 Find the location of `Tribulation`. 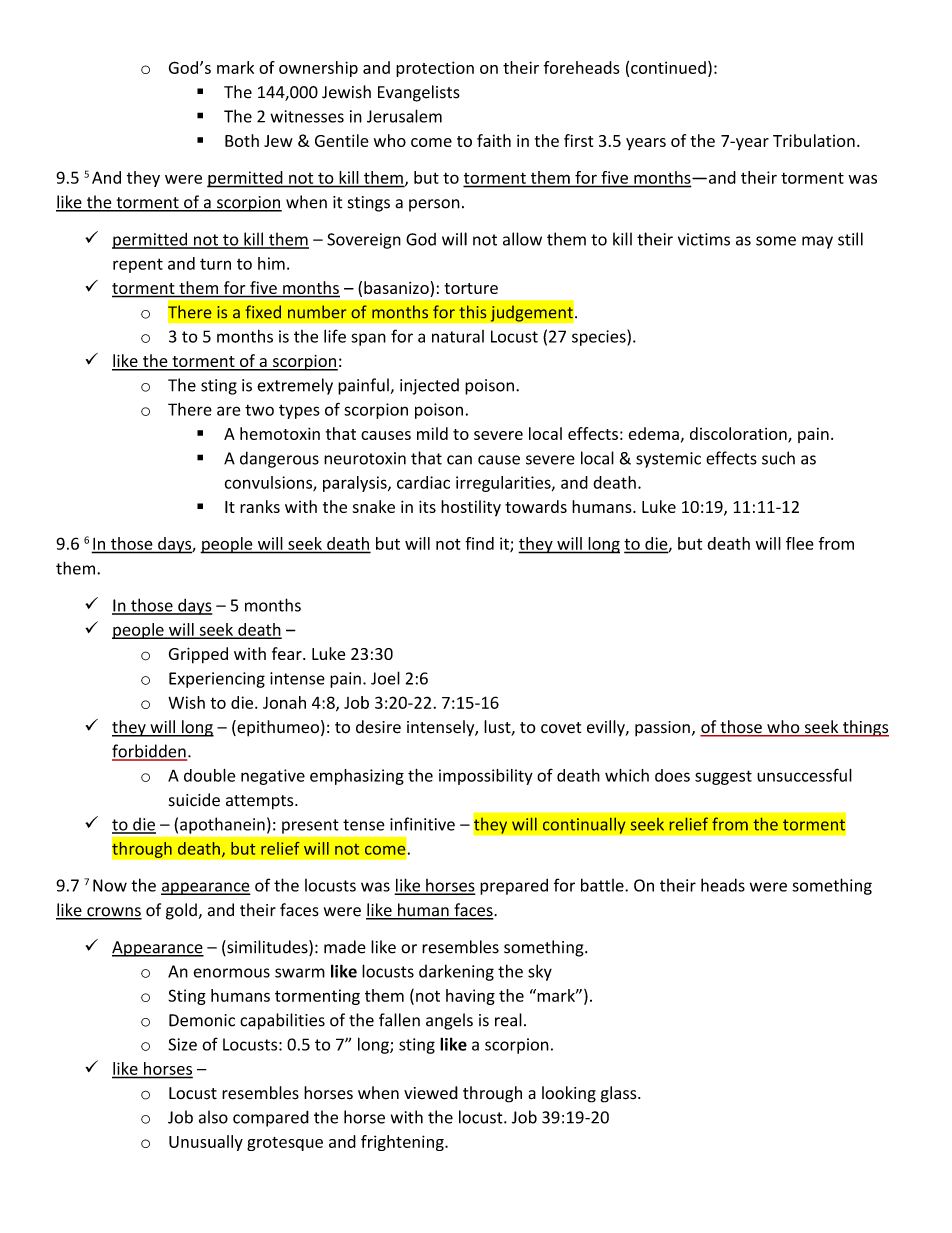

Tribulation is located at coordinates (814, 140).
